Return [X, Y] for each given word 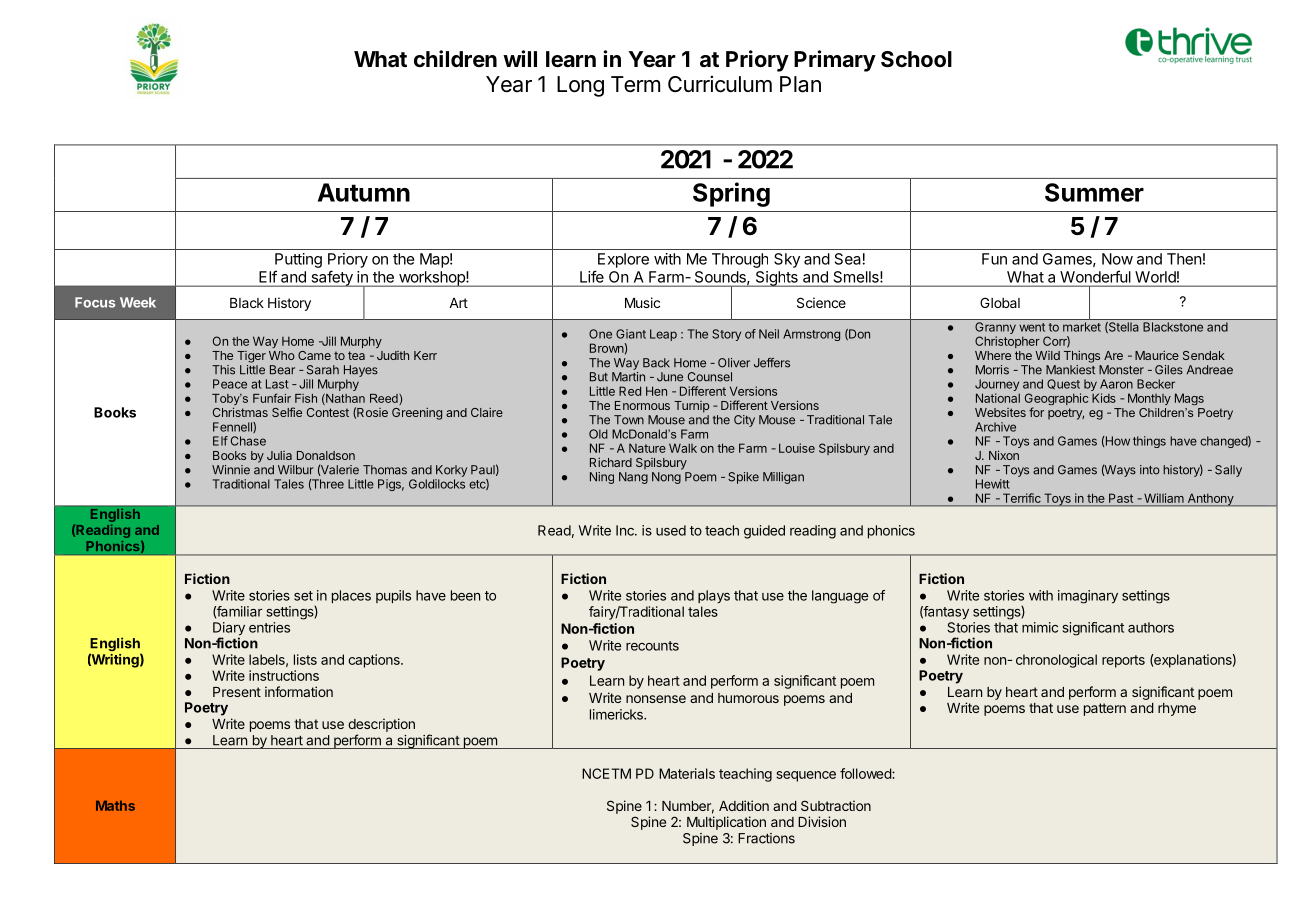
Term [635, 84]
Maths [115, 806]
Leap [663, 335]
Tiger [251, 357]
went [1032, 327]
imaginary [1088, 597]
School [916, 59]
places [351, 596]
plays [714, 596]
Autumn [364, 192]
